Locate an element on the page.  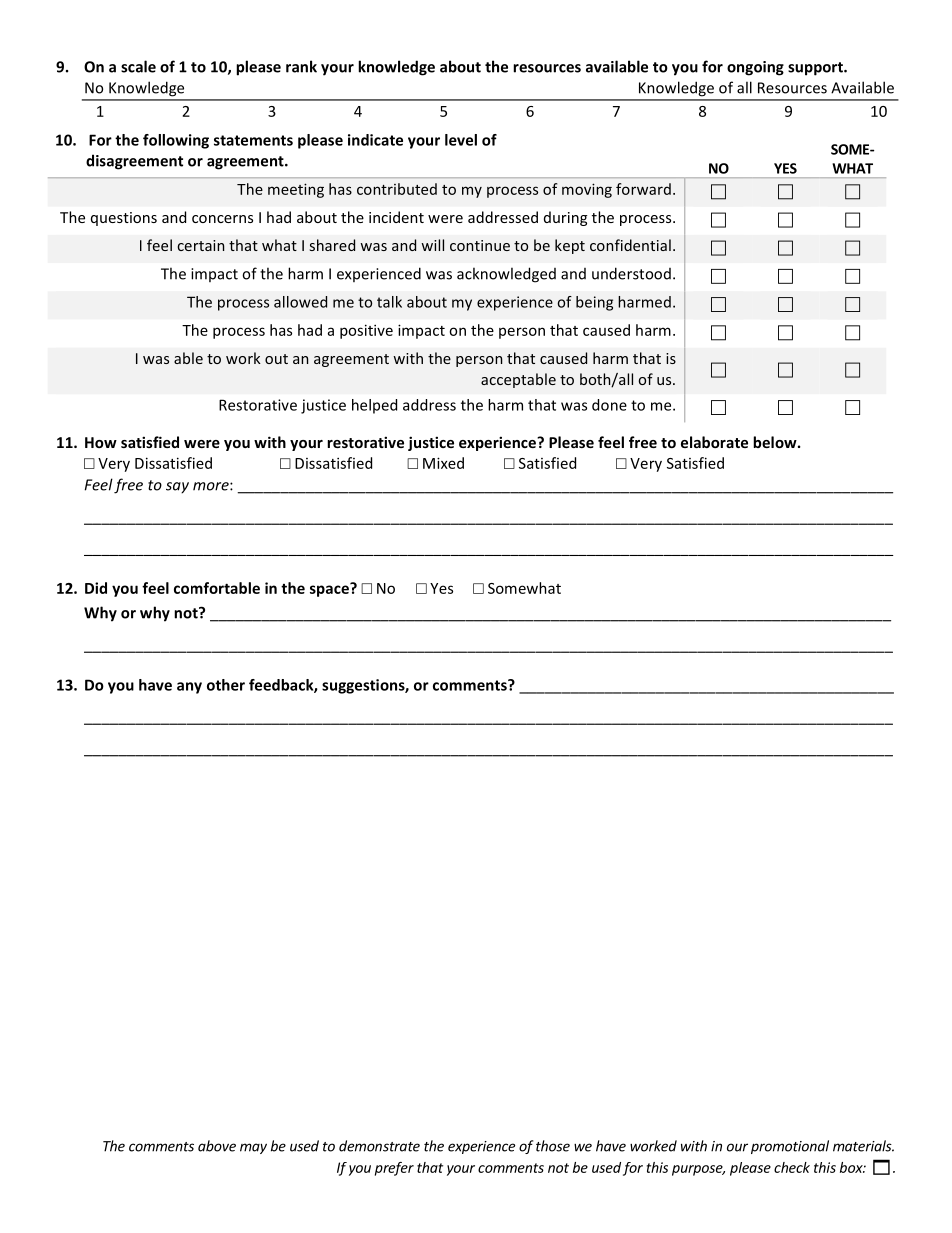
other is located at coordinates (226, 685).
